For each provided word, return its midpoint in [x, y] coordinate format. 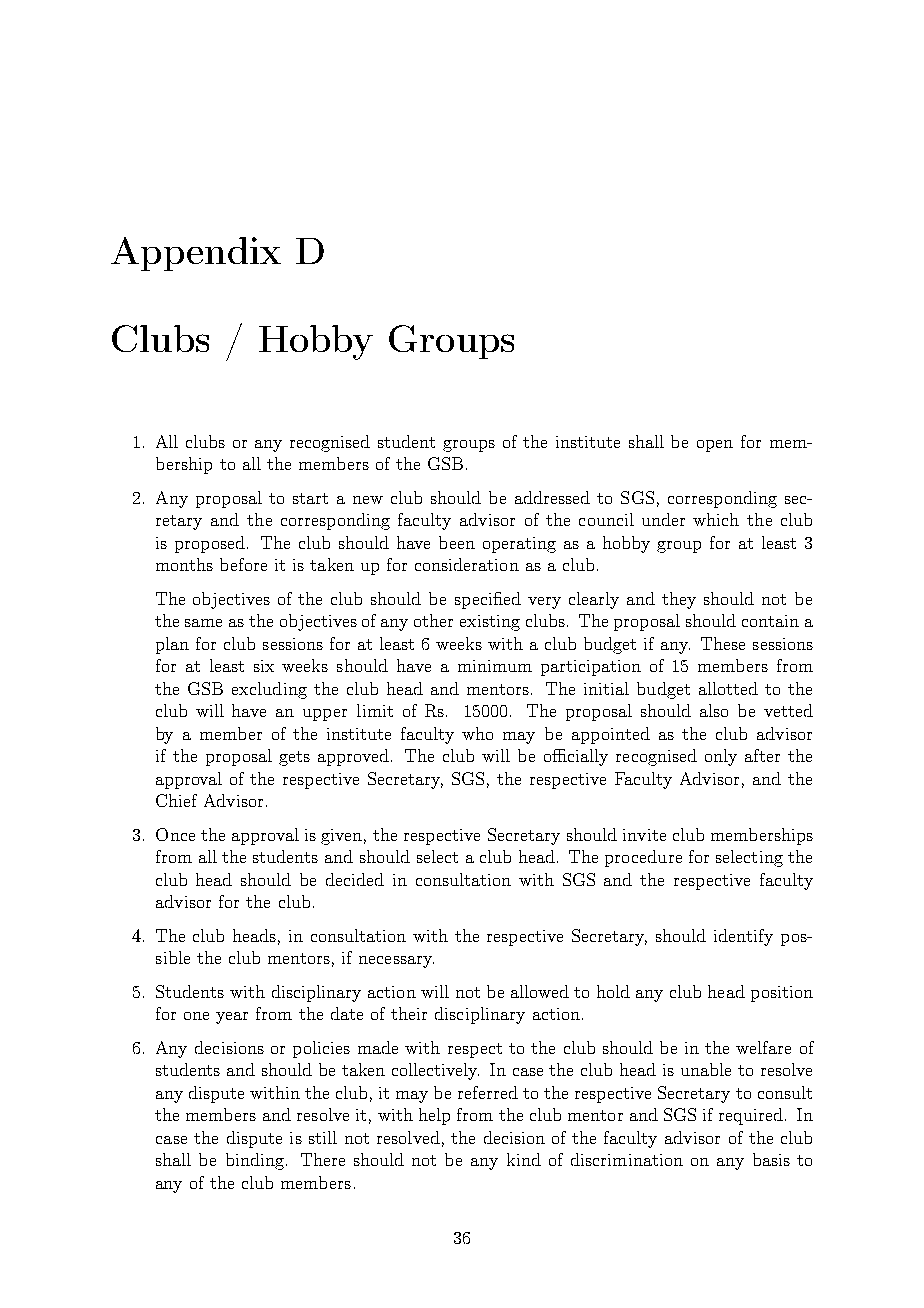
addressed [552, 497]
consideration [467, 564]
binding [255, 1161]
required [752, 1116]
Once [175, 834]
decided [355, 879]
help [434, 1116]
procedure [643, 858]
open [715, 446]
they [679, 600]
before [243, 564]
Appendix [196, 254]
